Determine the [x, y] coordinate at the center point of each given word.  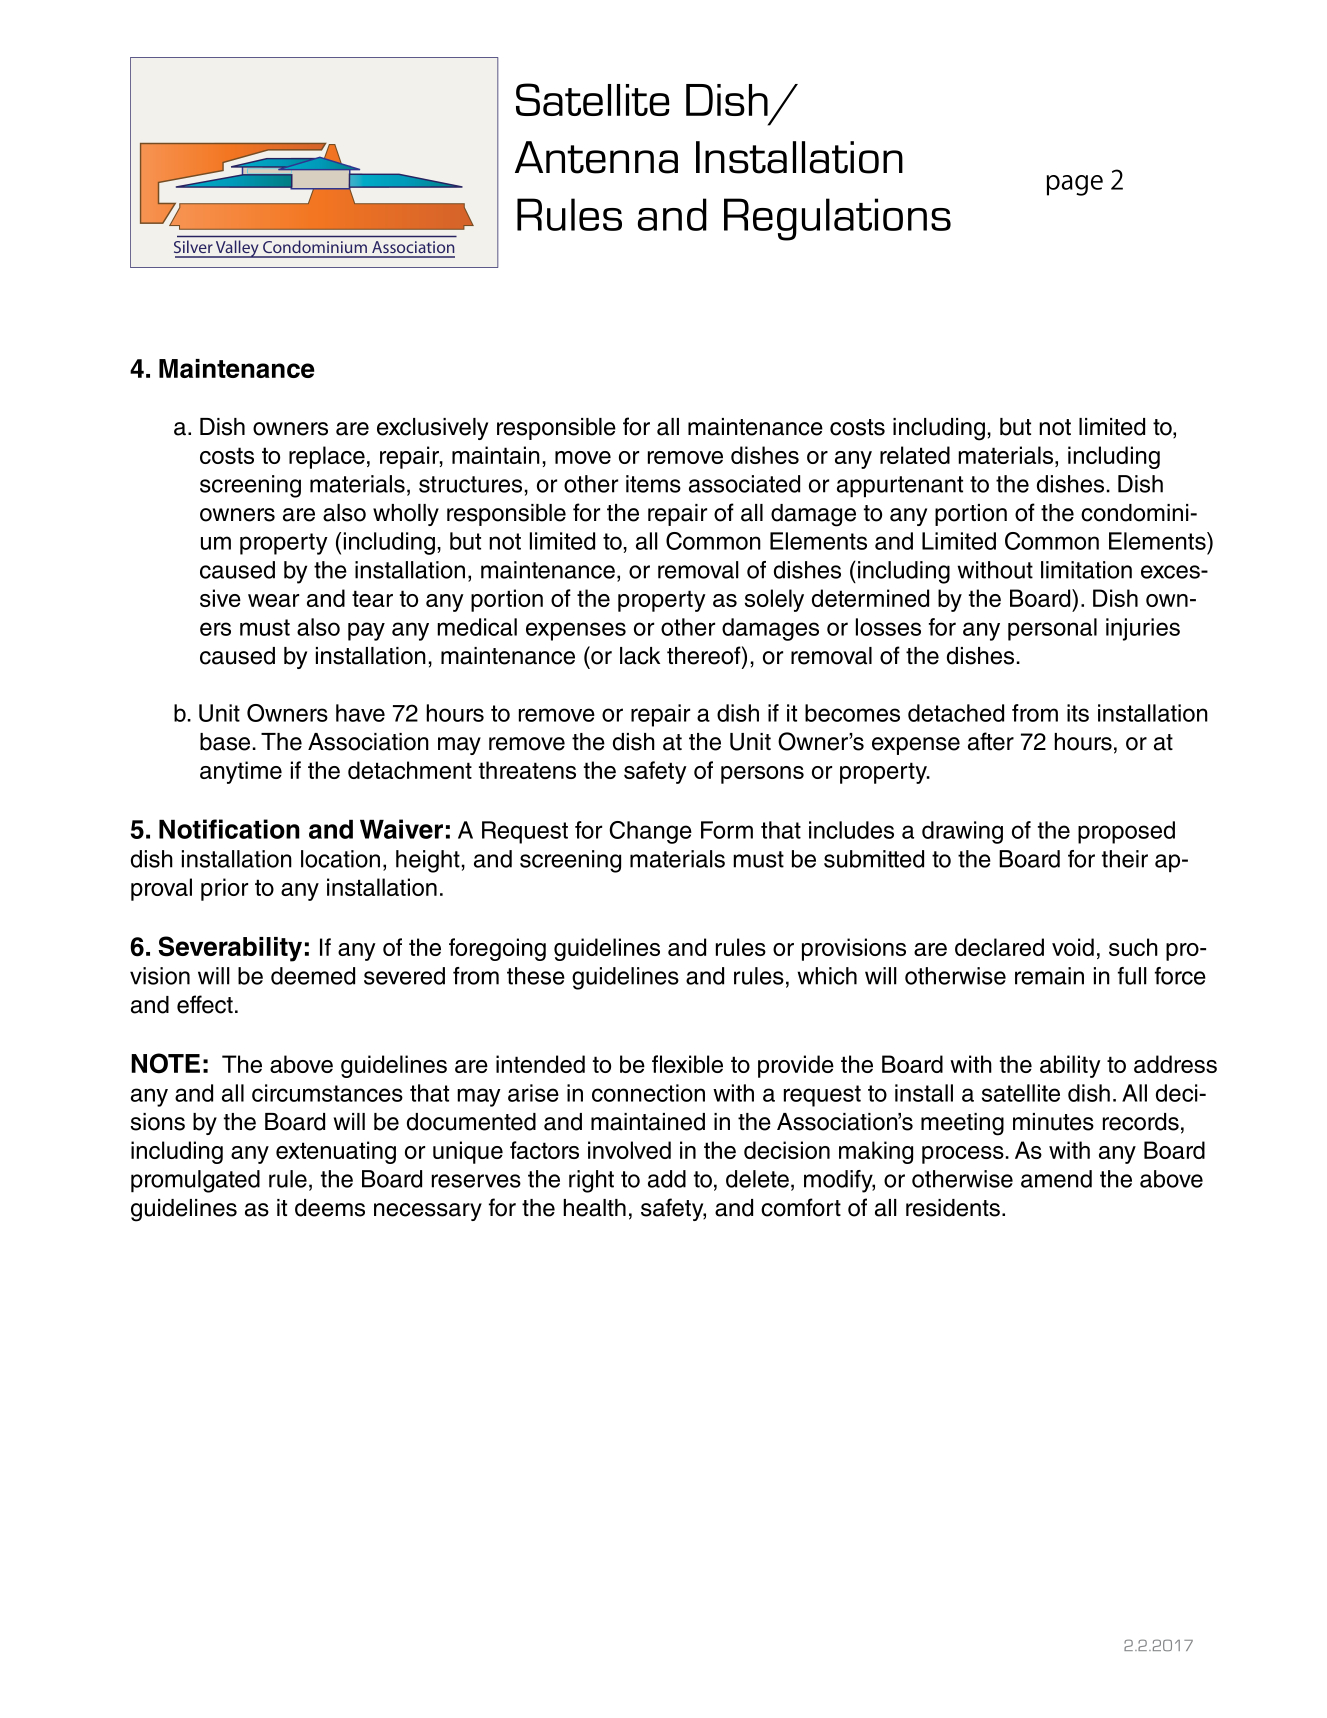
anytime [241, 772]
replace [327, 457]
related [915, 455]
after [991, 741]
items [653, 484]
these [536, 976]
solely [774, 600]
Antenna [596, 157]
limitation [1086, 570]
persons [762, 775]
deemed [313, 976]
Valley [237, 249]
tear [372, 598]
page [1075, 185]
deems [330, 1208]
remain [1049, 976]
